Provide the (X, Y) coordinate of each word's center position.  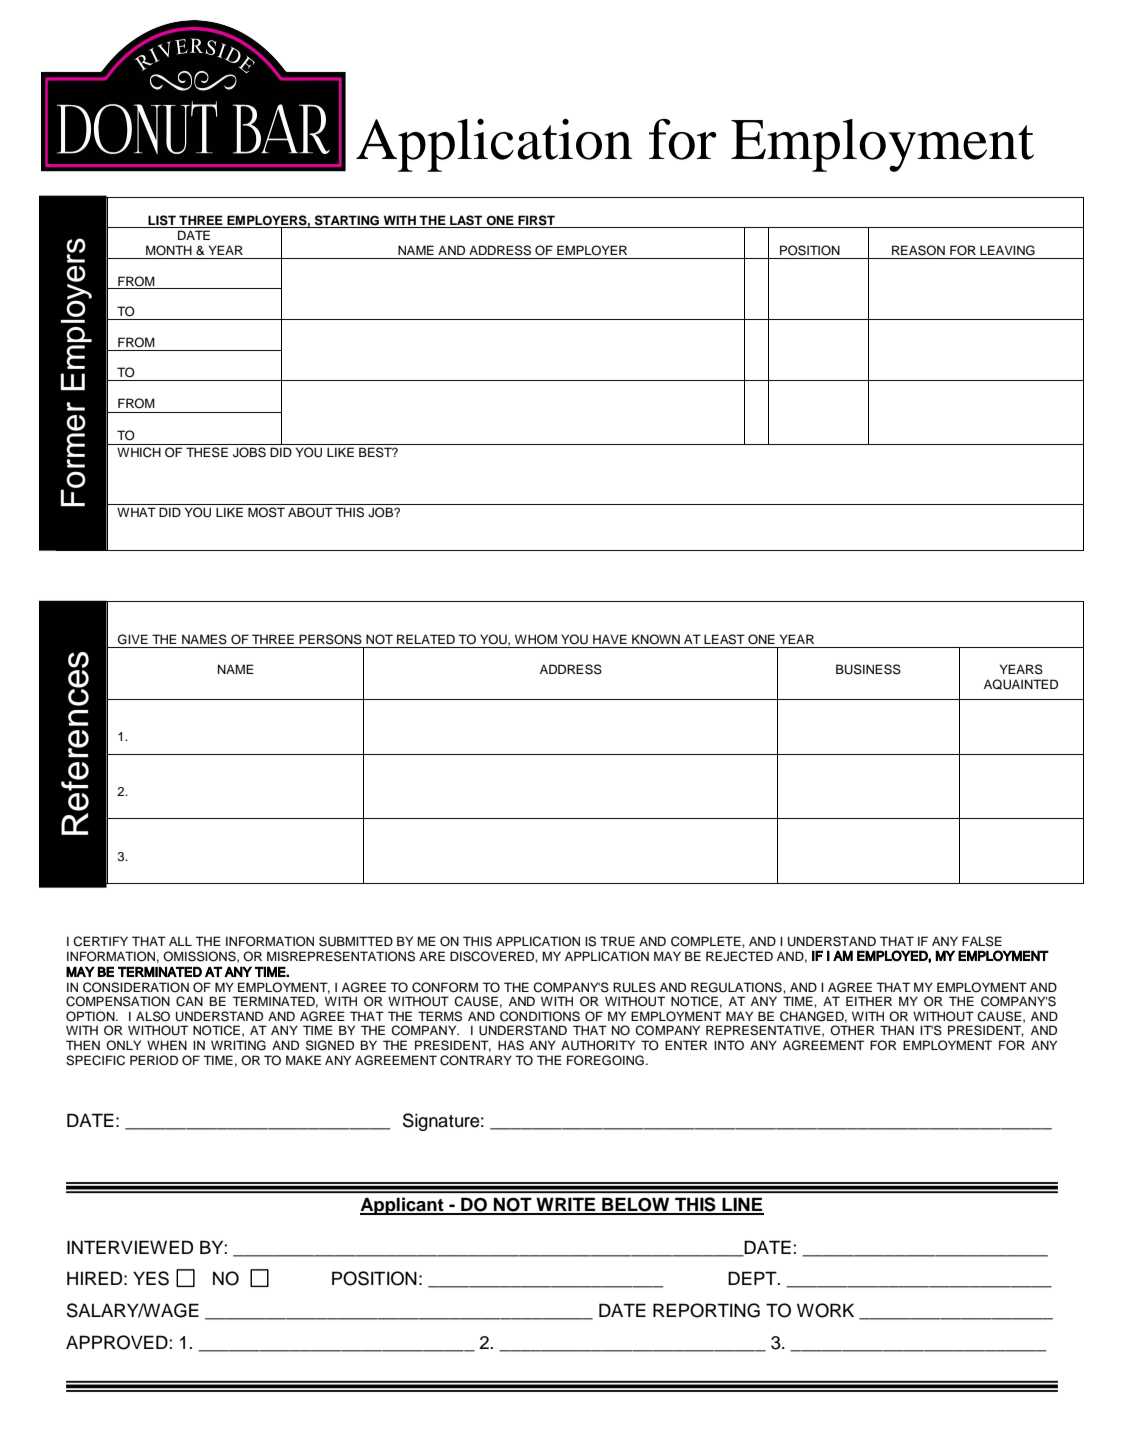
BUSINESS (868, 669)
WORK (825, 1310)
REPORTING (706, 1310)
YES (151, 1278)
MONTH (169, 250)
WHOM (536, 639)
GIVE (133, 639)
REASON (918, 250)
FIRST (536, 220)
